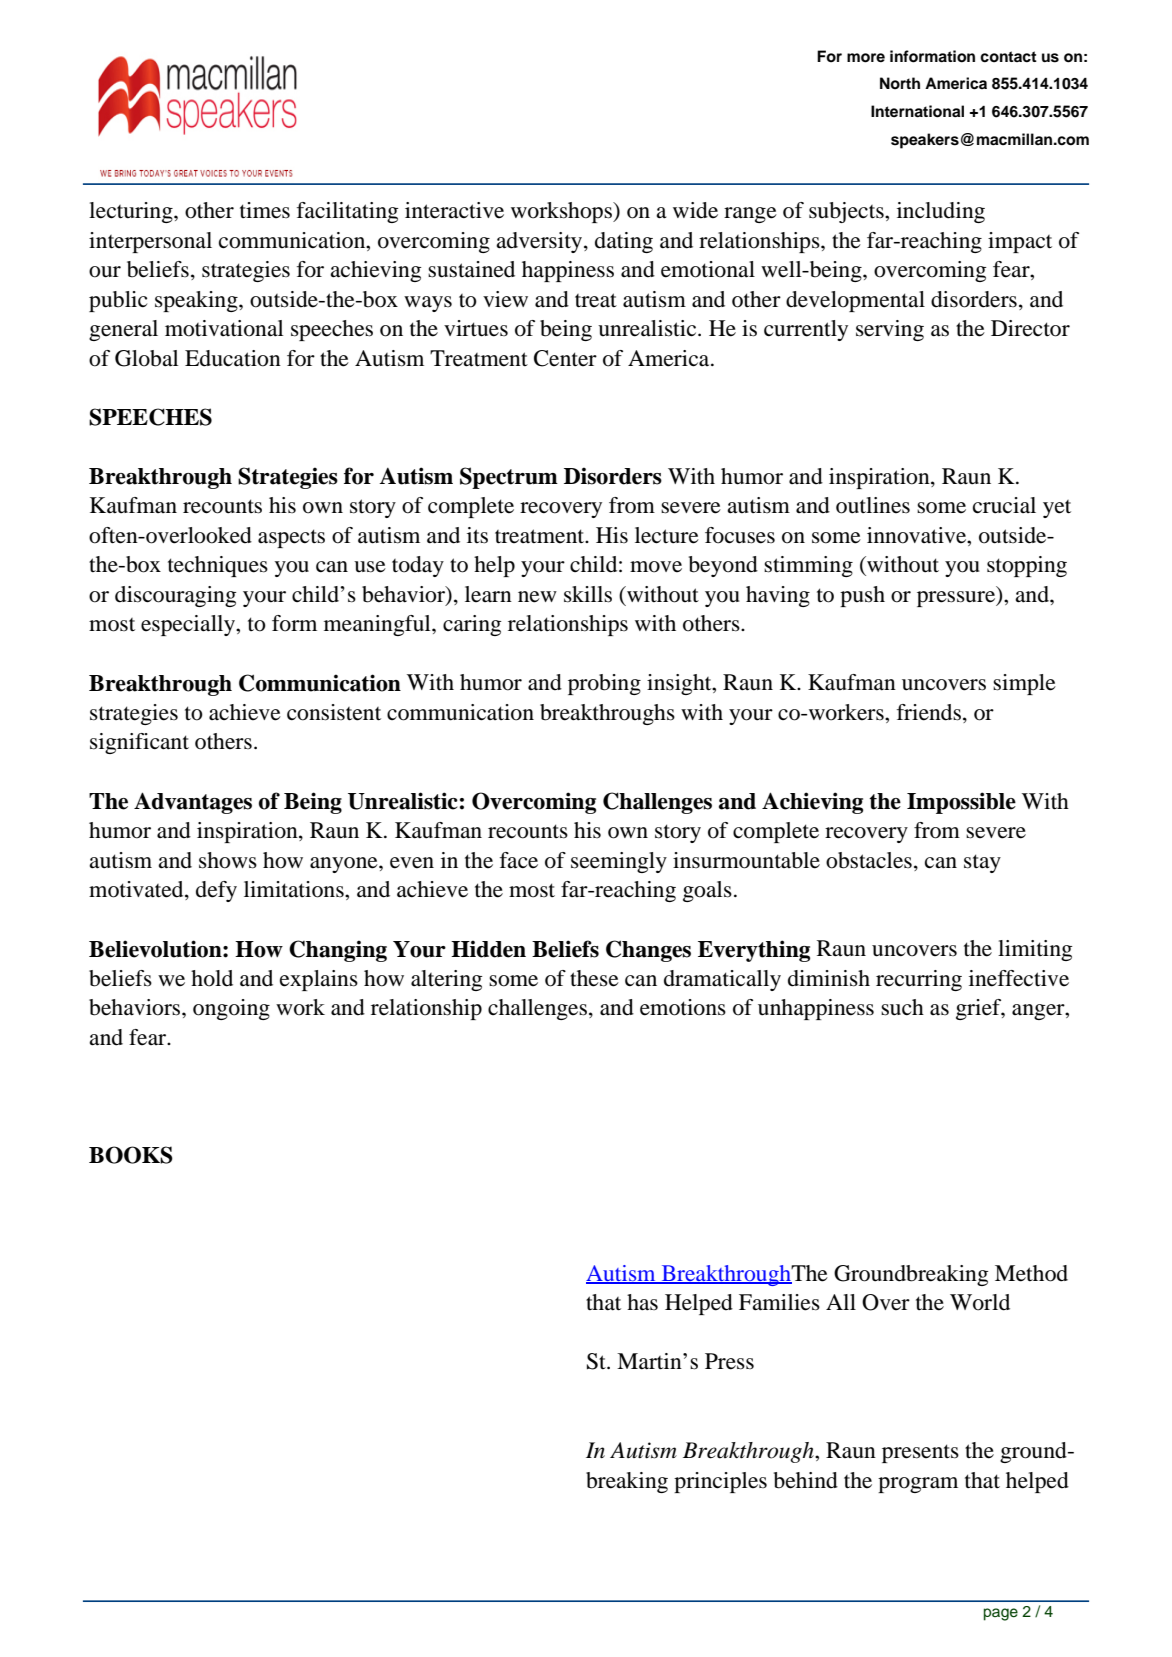 The width and height of the screenshot is (1172, 1657). I want to click on BOOKS, so click(131, 1155).
